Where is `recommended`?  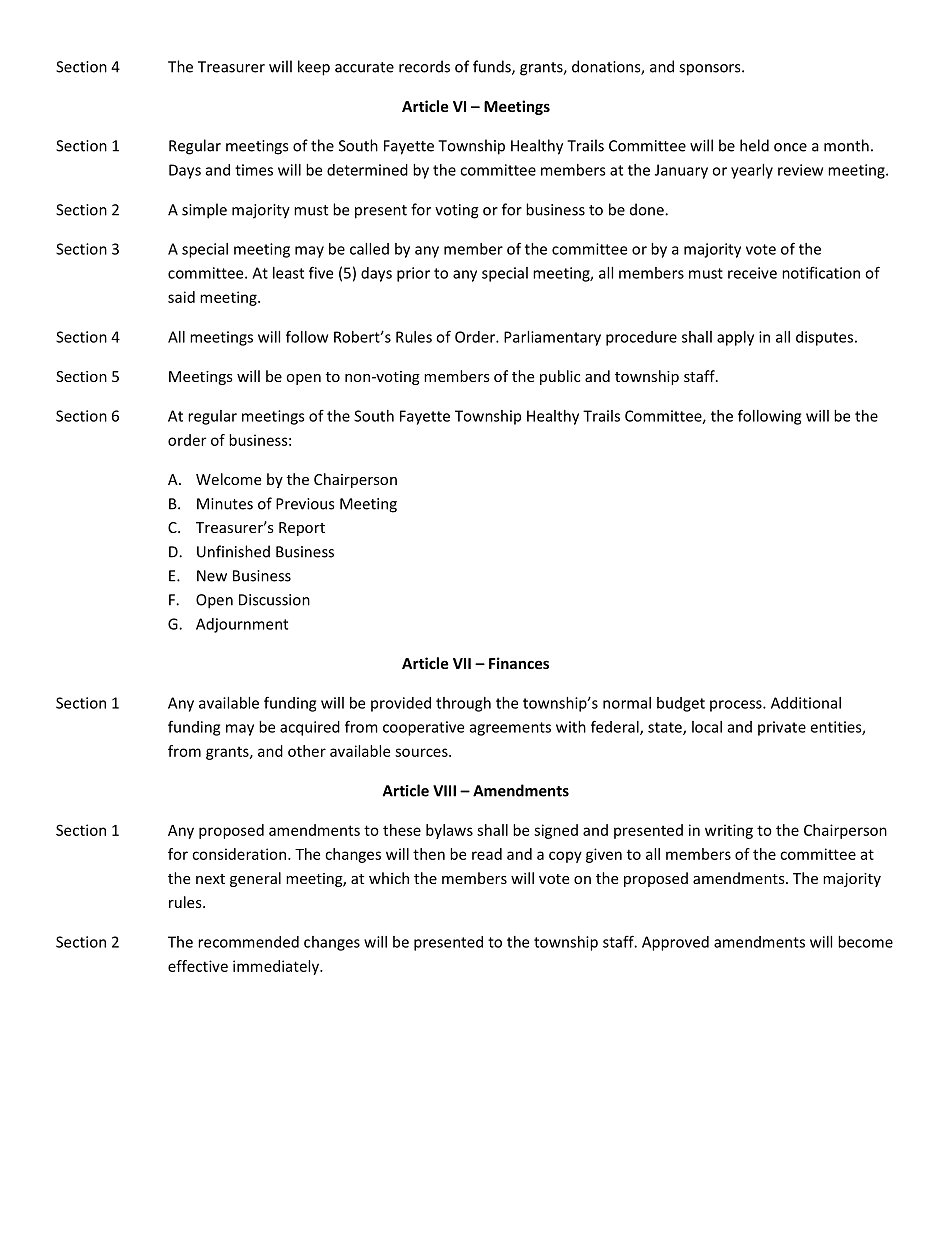 recommended is located at coordinates (248, 942).
